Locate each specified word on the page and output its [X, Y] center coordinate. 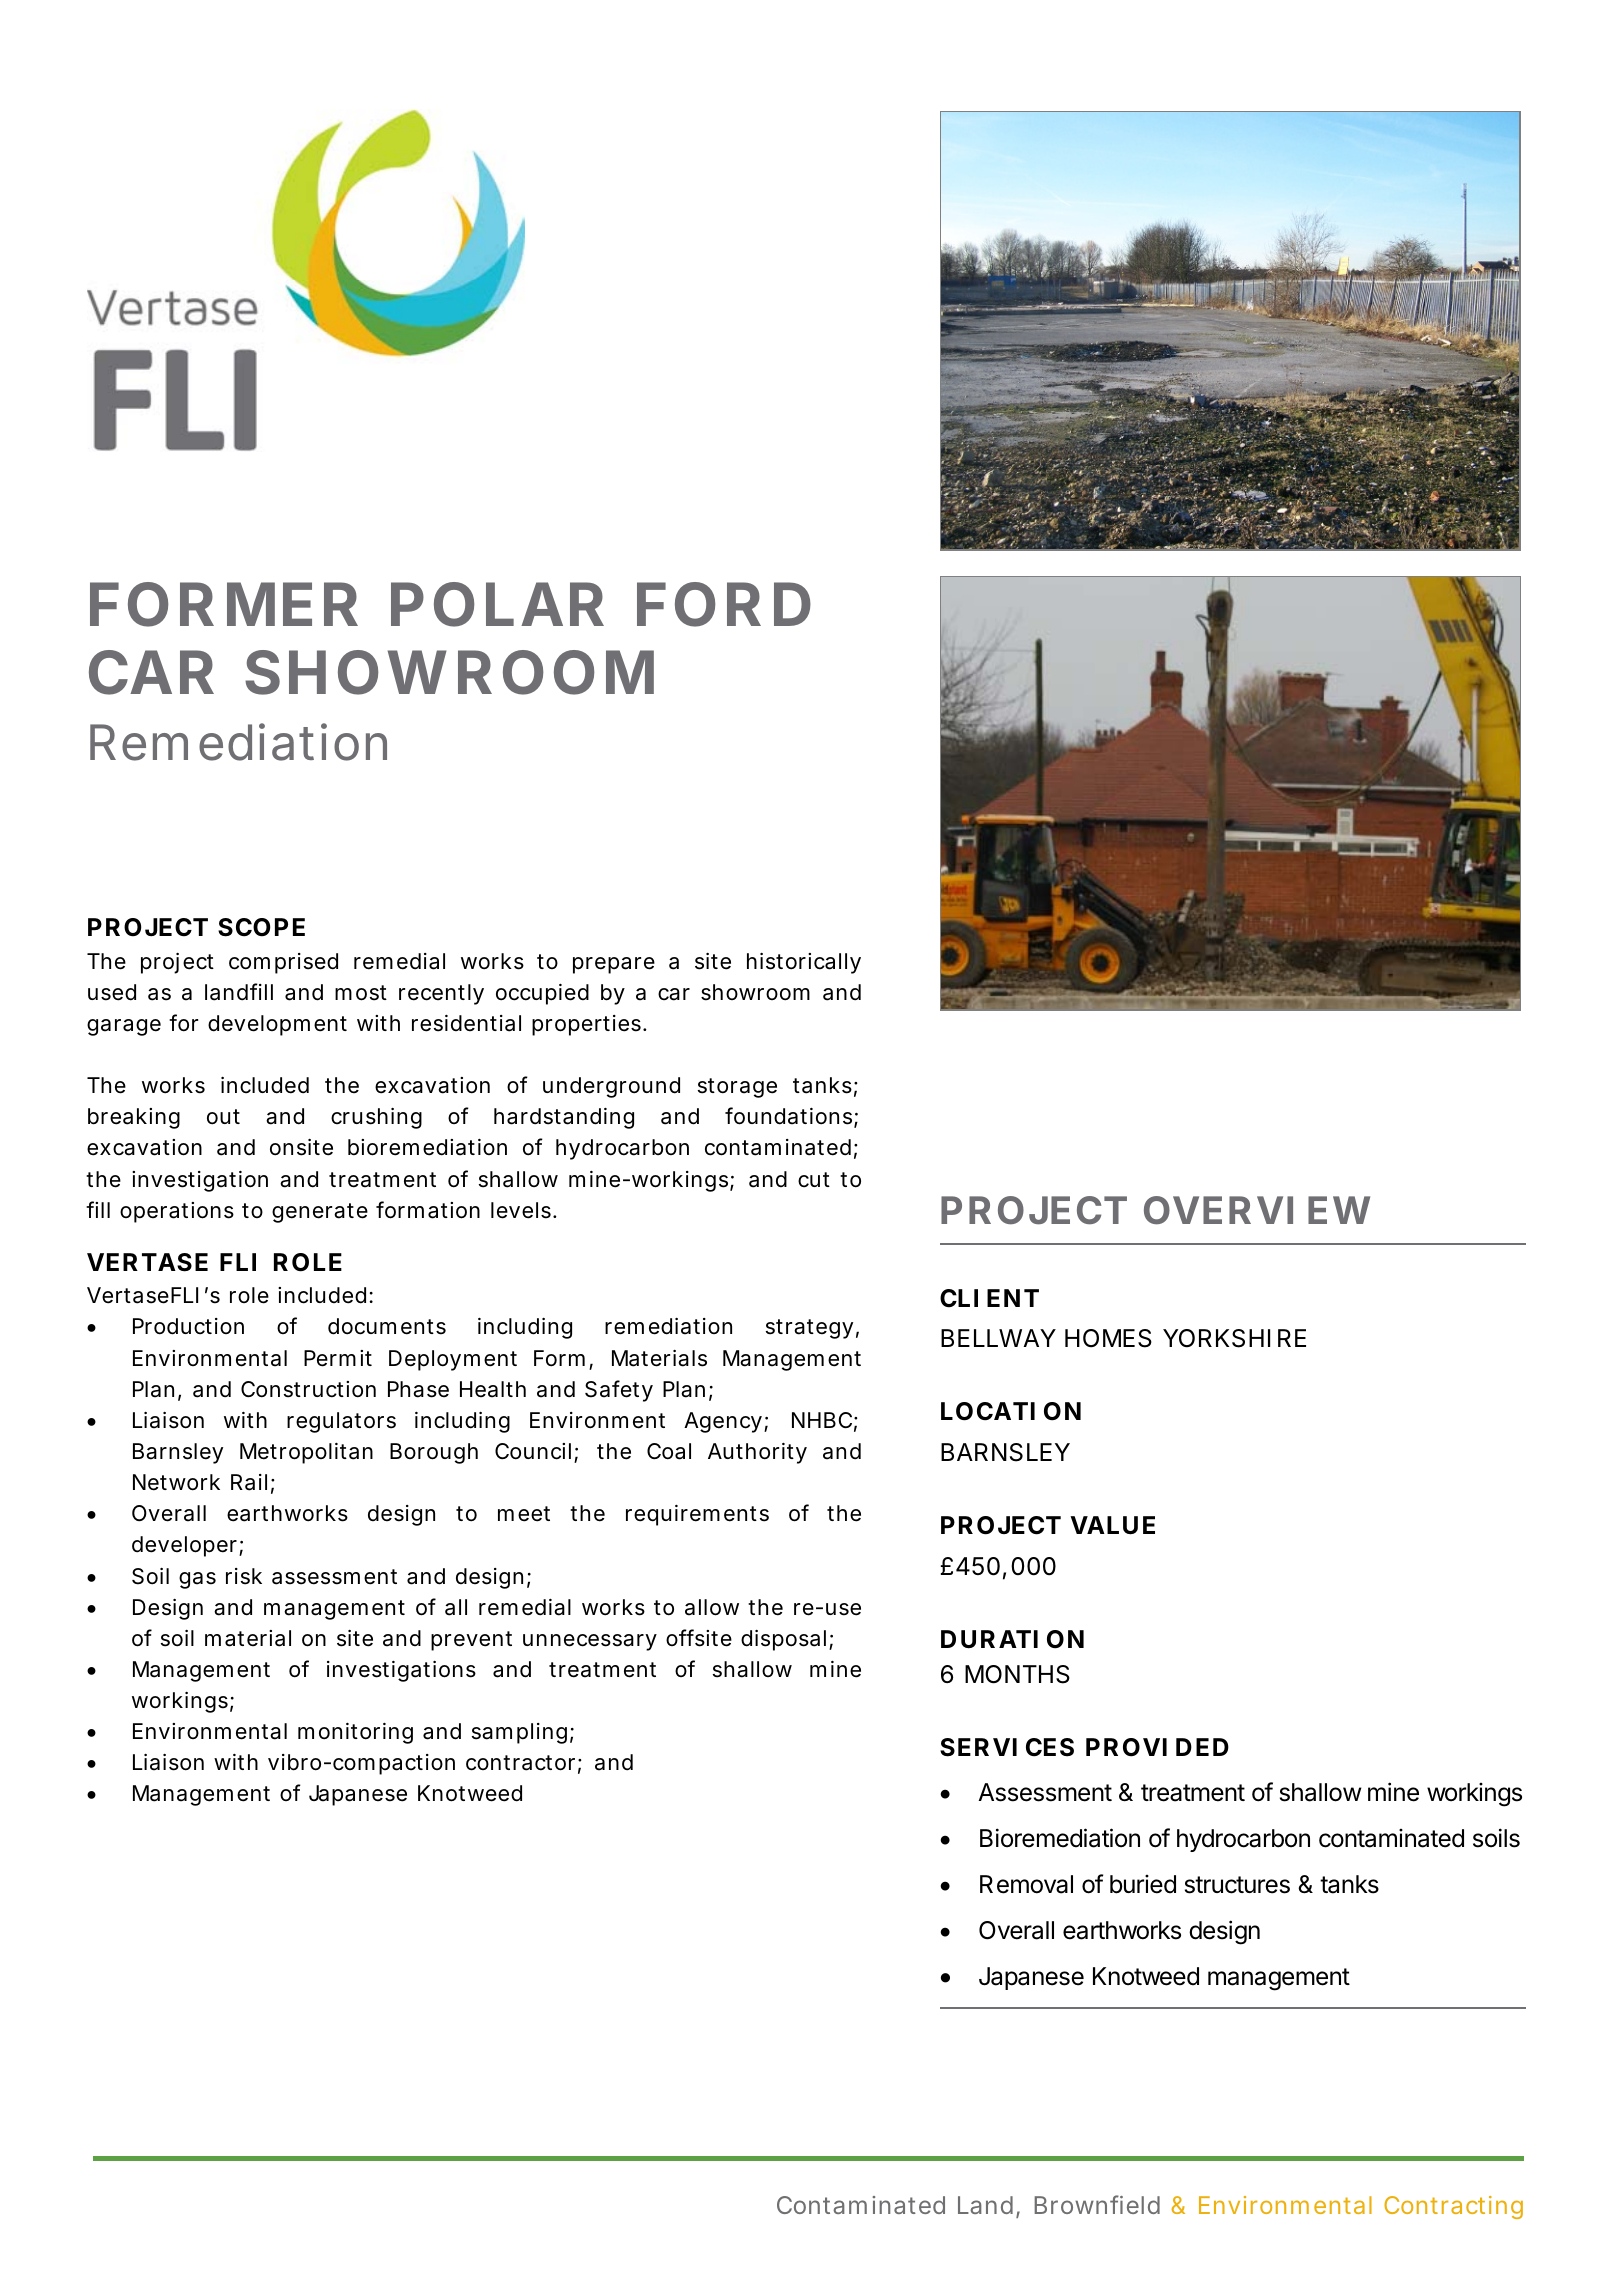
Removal [1026, 1884]
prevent [471, 1641]
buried [1143, 1884]
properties [586, 1025]
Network [176, 1482]
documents [387, 1326]
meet [524, 1514]
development [277, 1025]
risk [244, 1576]
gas [197, 1580]
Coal [669, 1451]
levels [521, 1210]
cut [814, 1180]
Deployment [453, 1360]
